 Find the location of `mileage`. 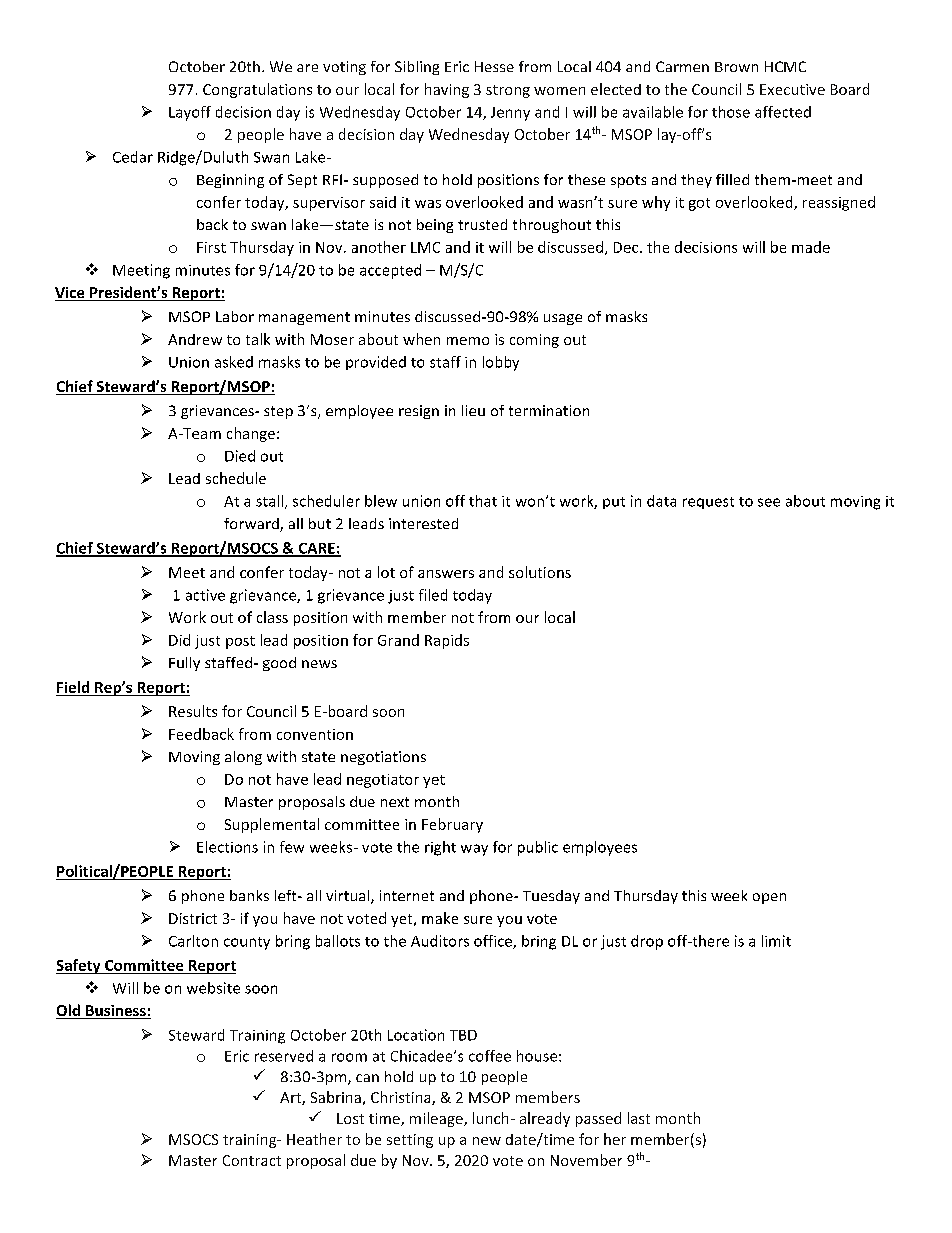

mileage is located at coordinates (437, 1119).
